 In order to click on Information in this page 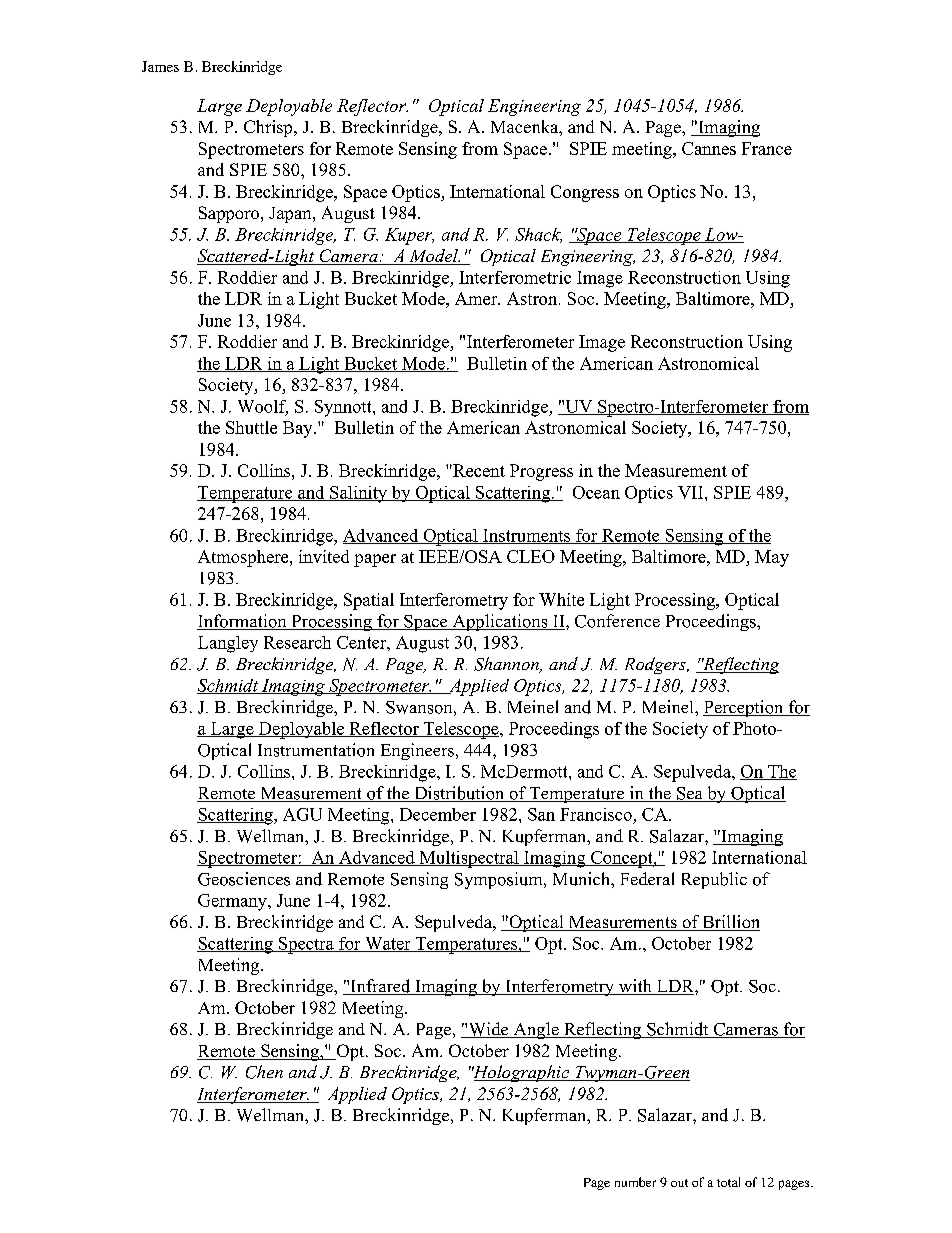, I will do `click(243, 622)`.
